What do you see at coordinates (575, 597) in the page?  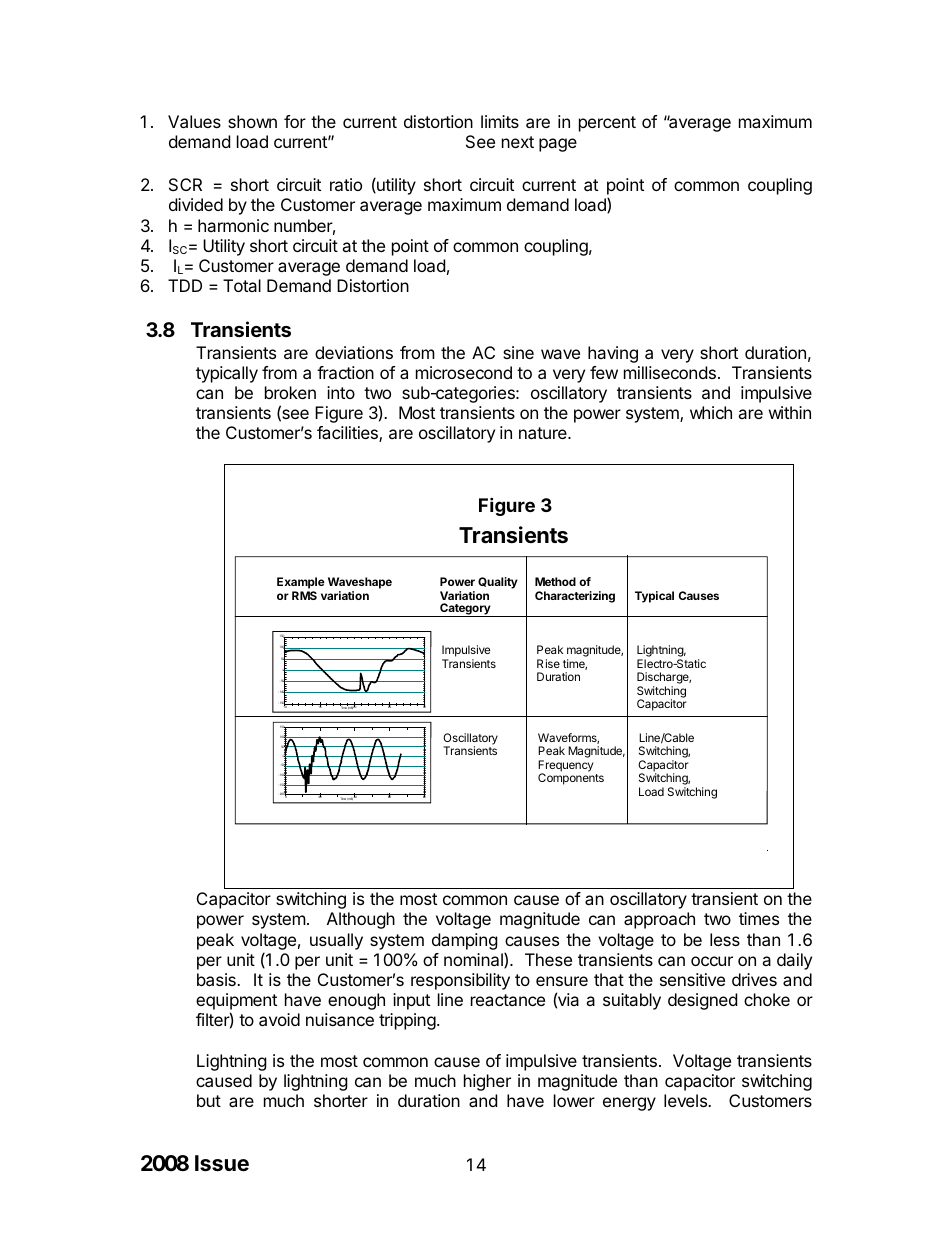 I see `Characterizing` at bounding box center [575, 597].
